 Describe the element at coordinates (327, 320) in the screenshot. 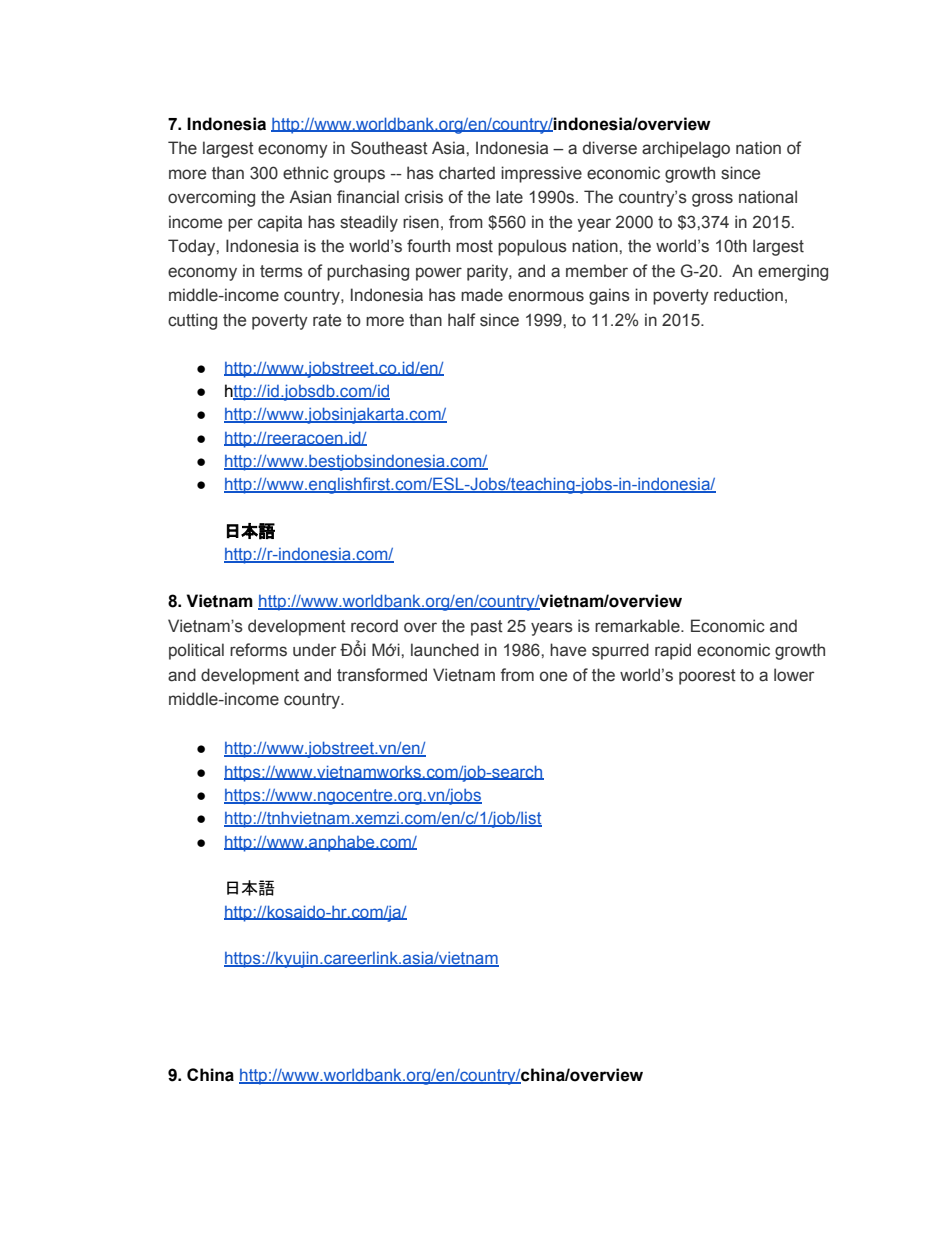

I see `rate` at that location.
